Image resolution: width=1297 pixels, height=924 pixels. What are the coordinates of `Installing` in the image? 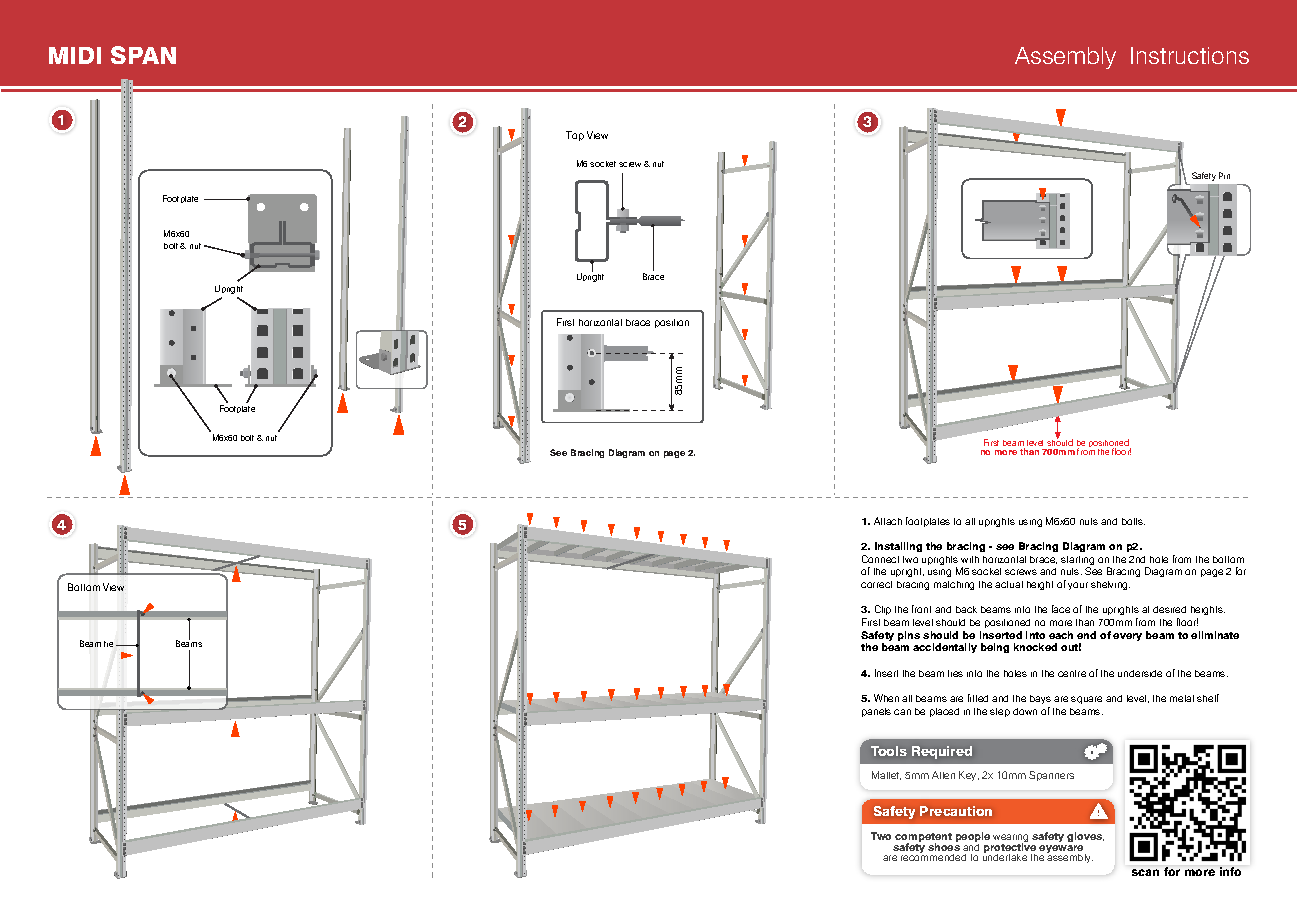 It's located at (898, 547).
